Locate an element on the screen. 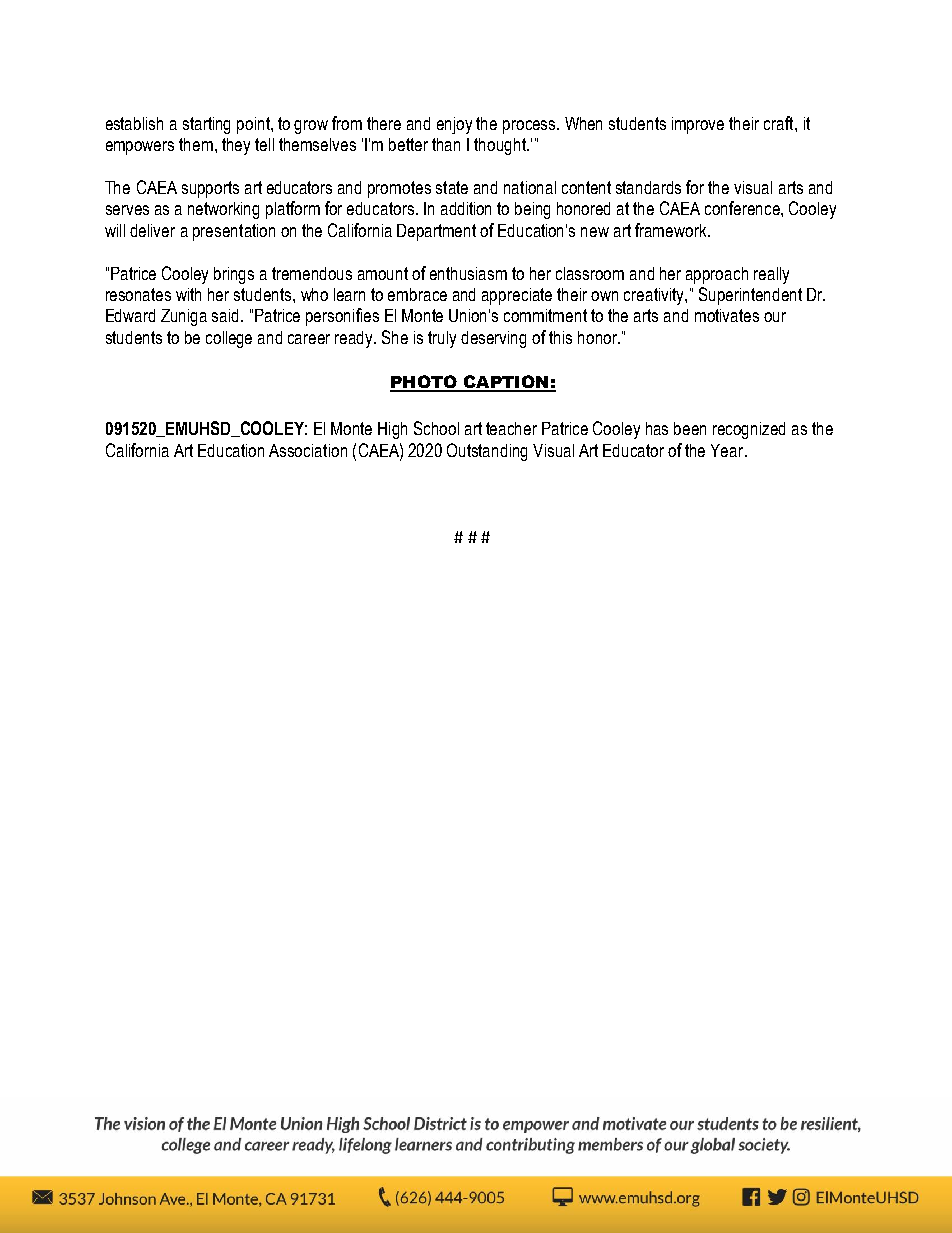 The width and height of the screenshot is (952, 1233). approach is located at coordinates (717, 275).
